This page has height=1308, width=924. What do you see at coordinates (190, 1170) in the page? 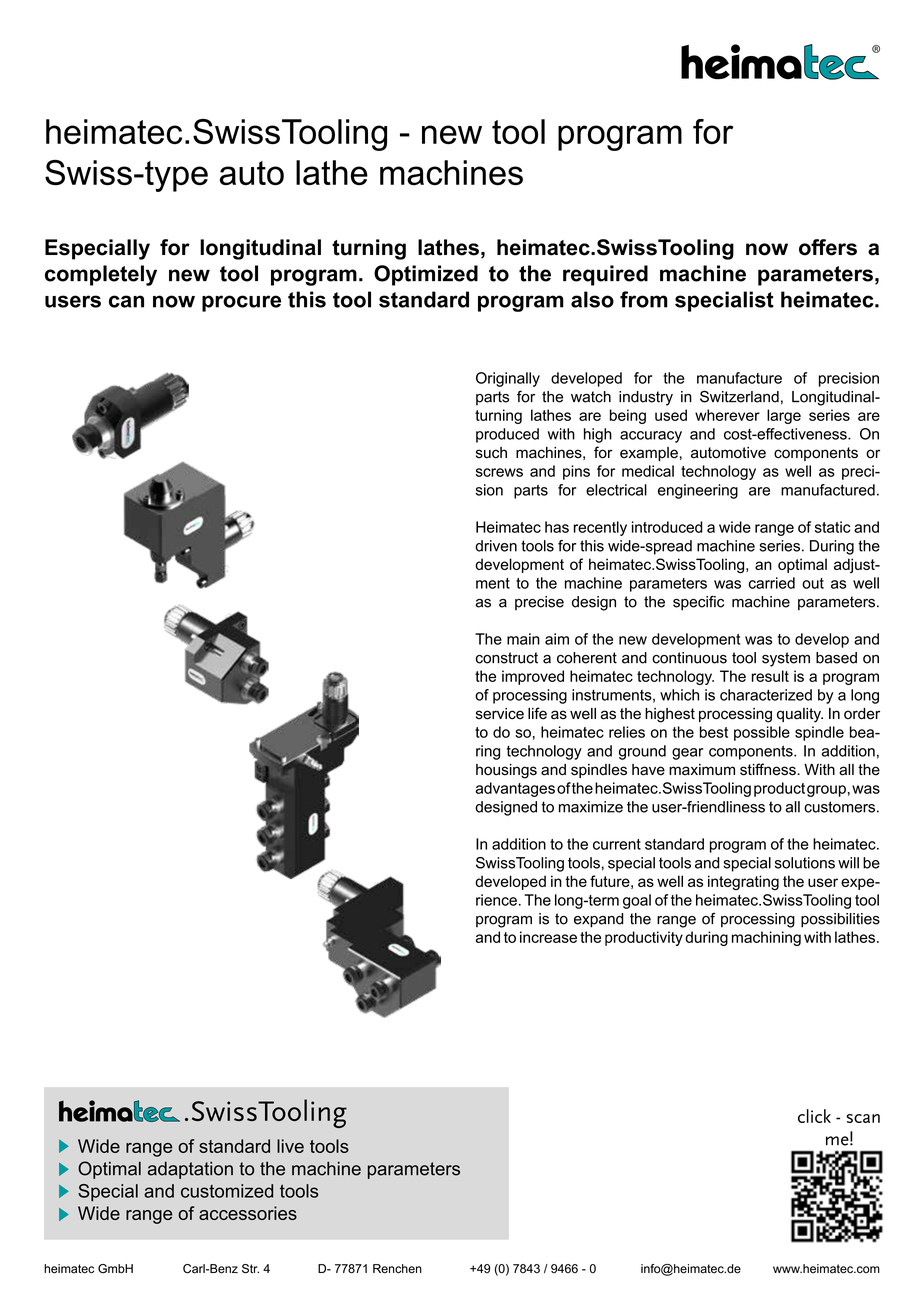
I see `adaptation` at bounding box center [190, 1170].
